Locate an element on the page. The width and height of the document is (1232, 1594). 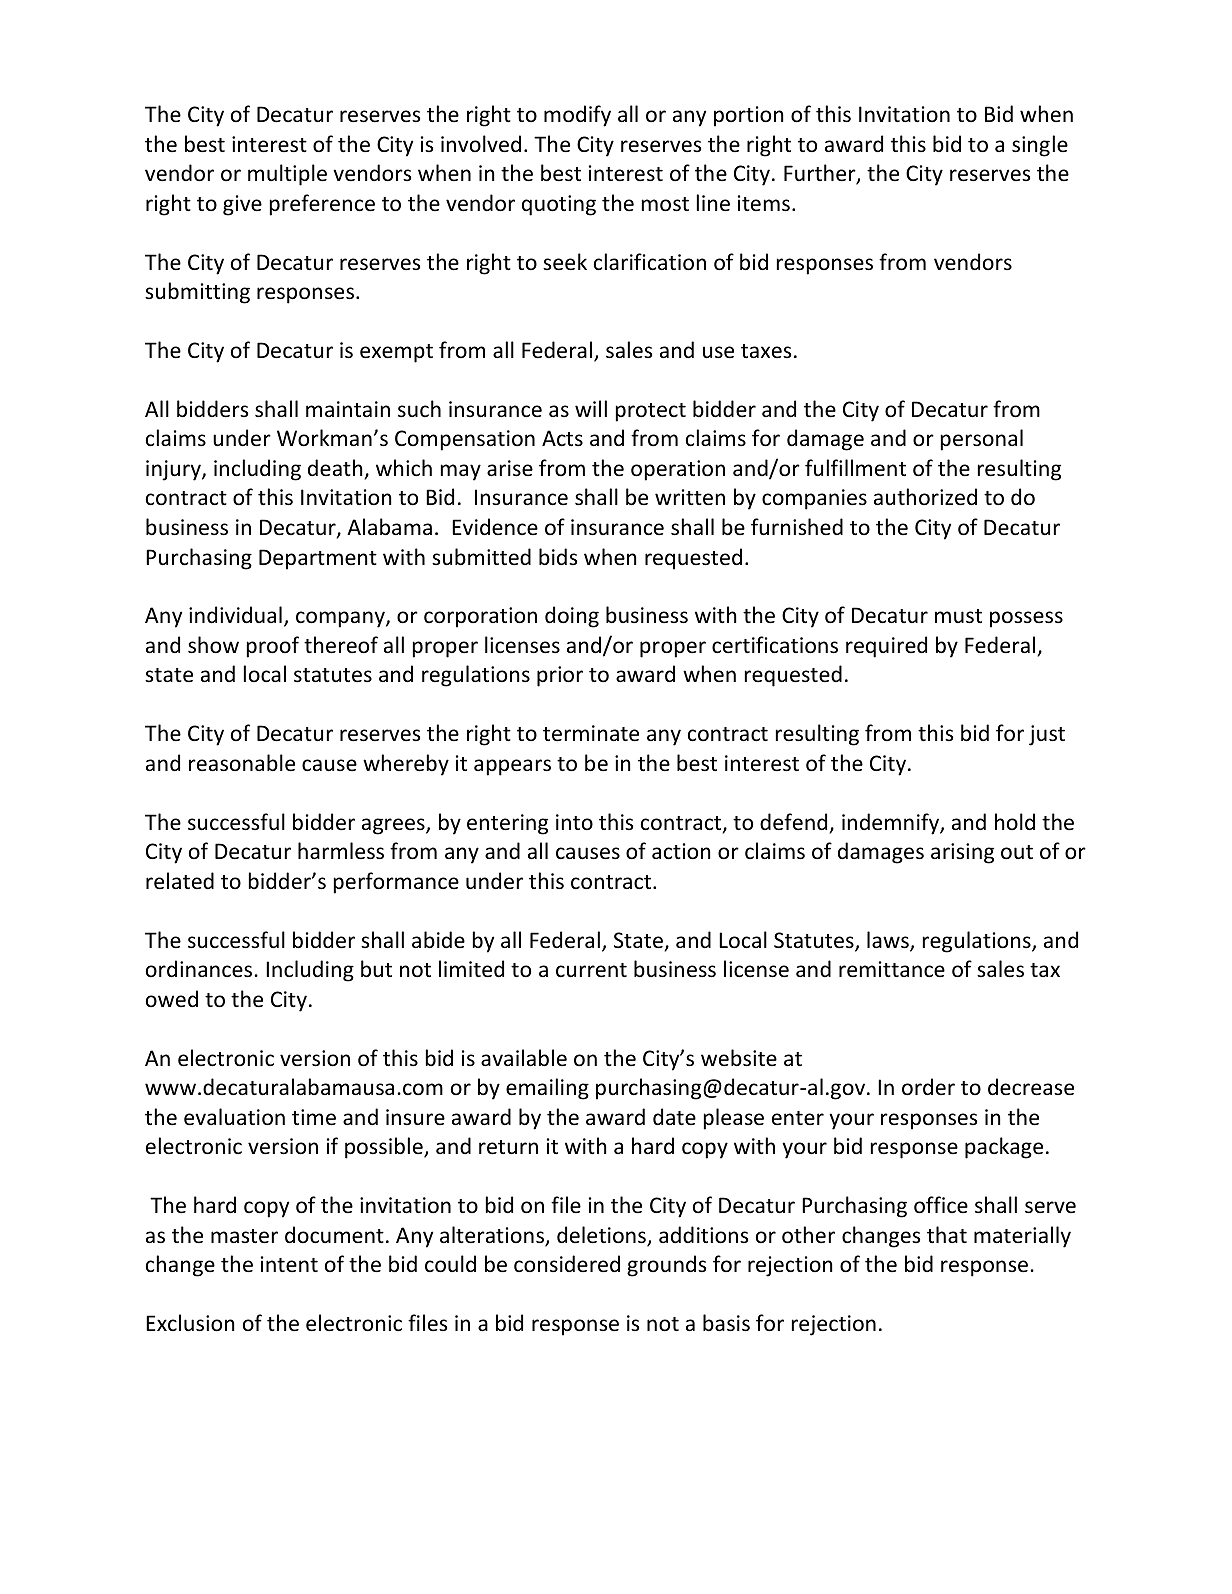
remittance is located at coordinates (892, 969).
